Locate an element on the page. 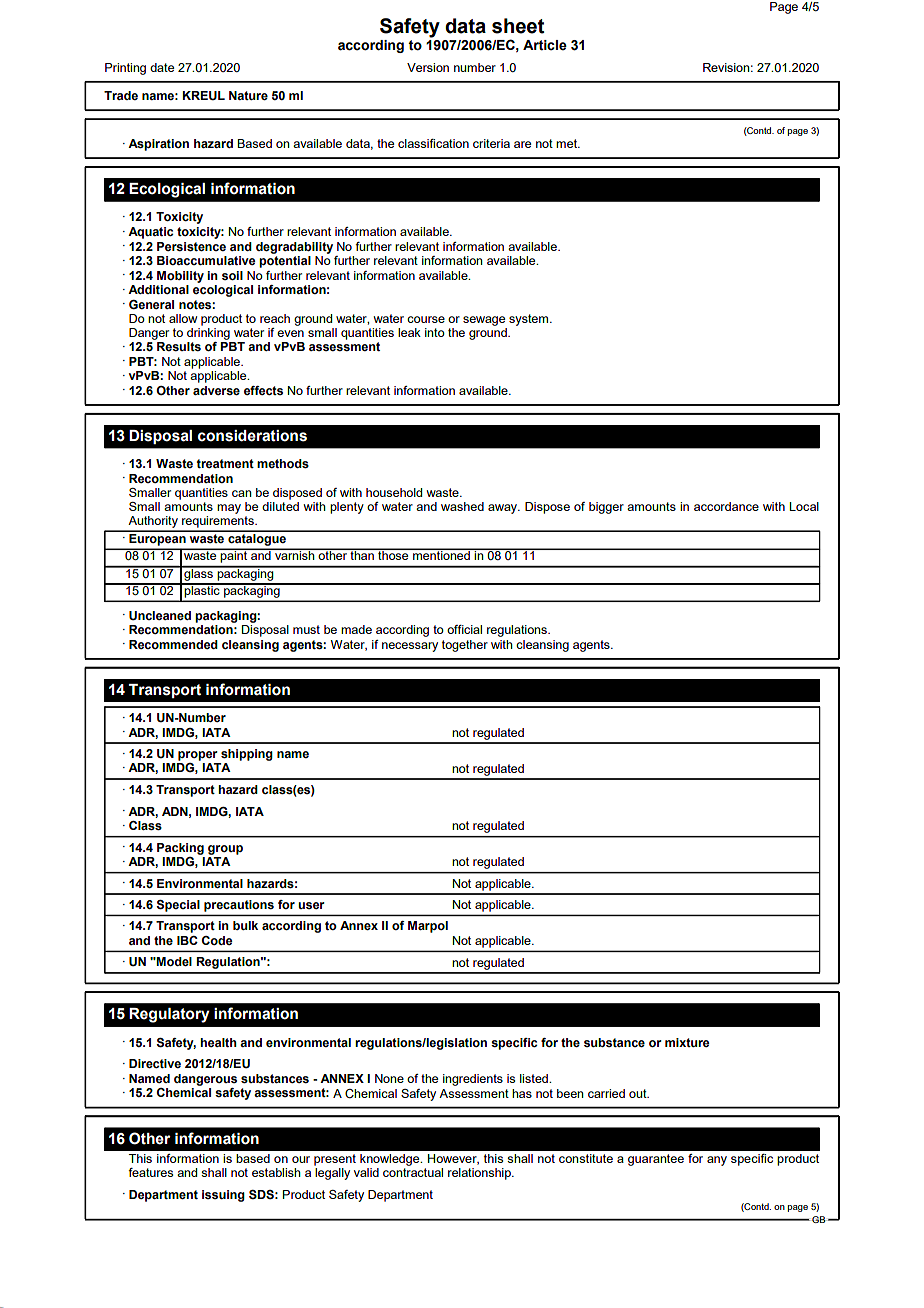 The width and height of the page is (924, 1308). relationship is located at coordinates (480, 1174).
